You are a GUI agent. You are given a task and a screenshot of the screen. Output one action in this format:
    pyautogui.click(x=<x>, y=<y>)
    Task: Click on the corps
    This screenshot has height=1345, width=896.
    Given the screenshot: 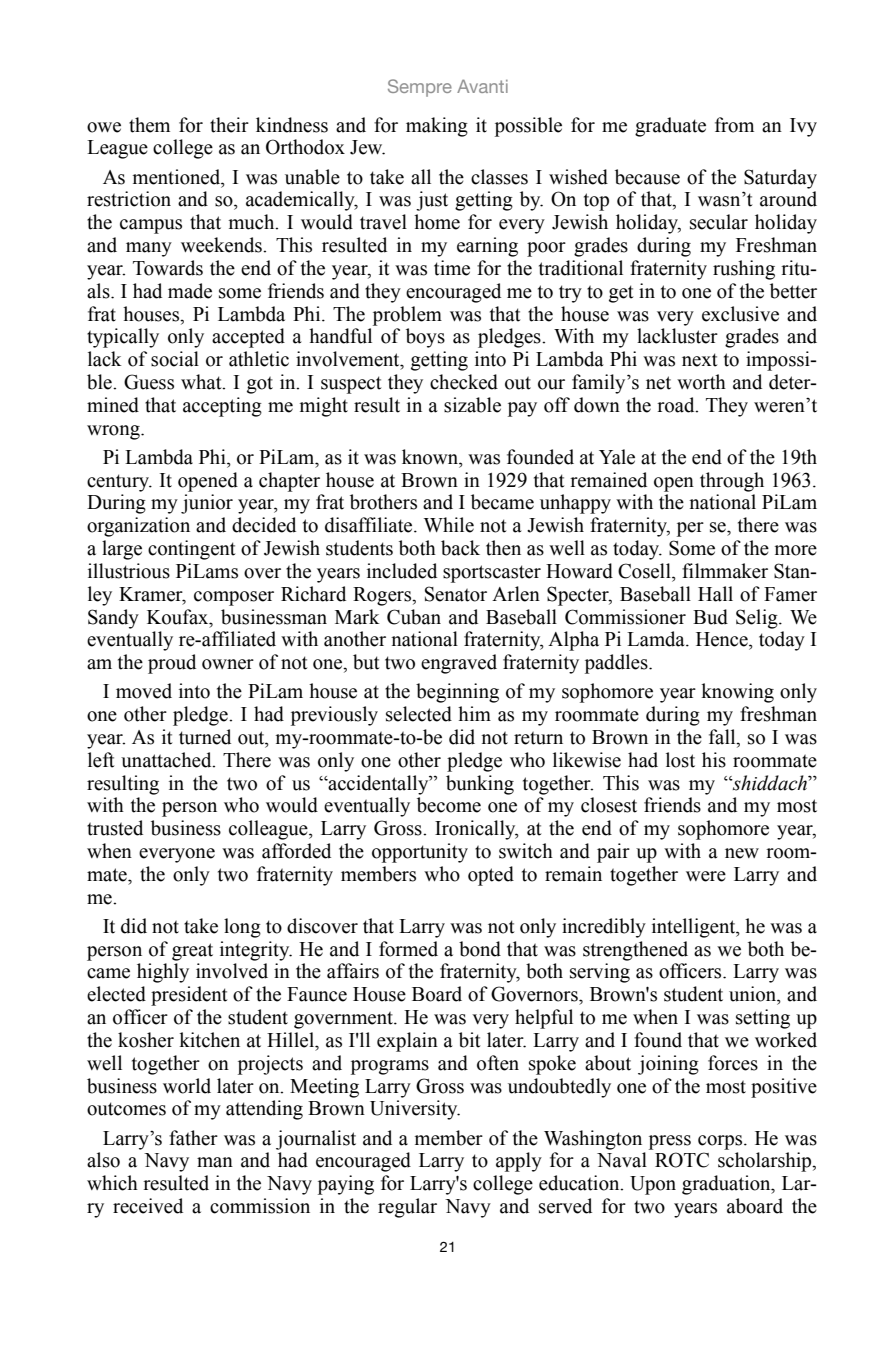 What is the action you would take?
    pyautogui.click(x=721, y=1142)
